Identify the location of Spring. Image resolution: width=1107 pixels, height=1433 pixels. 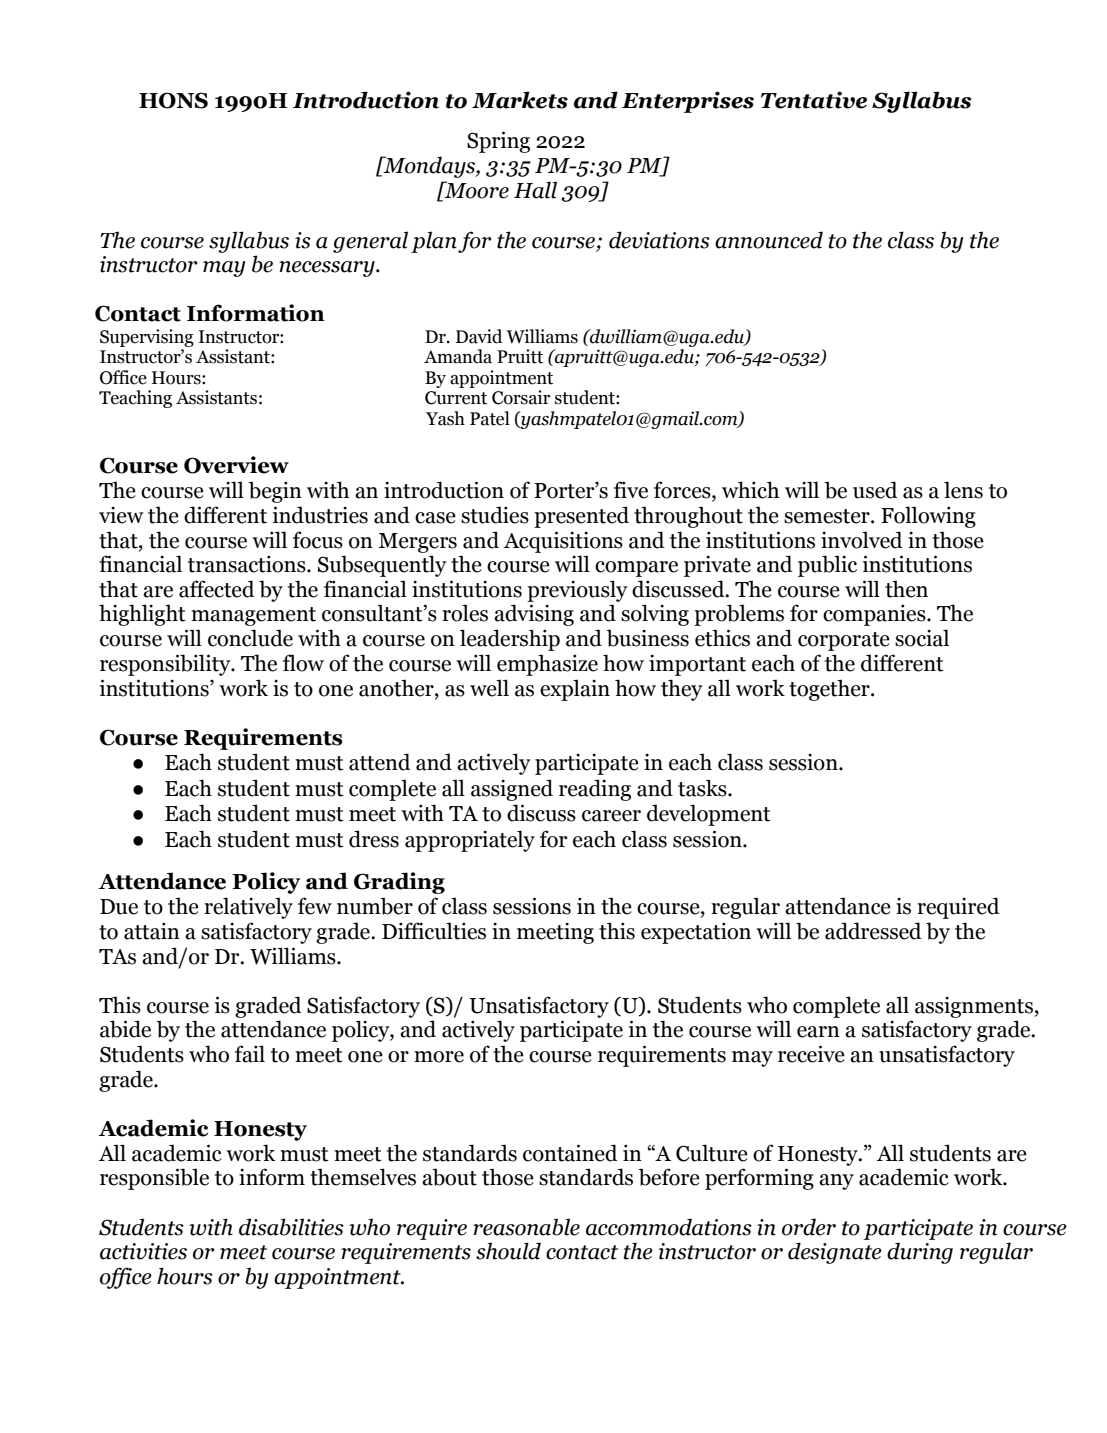
(498, 142).
